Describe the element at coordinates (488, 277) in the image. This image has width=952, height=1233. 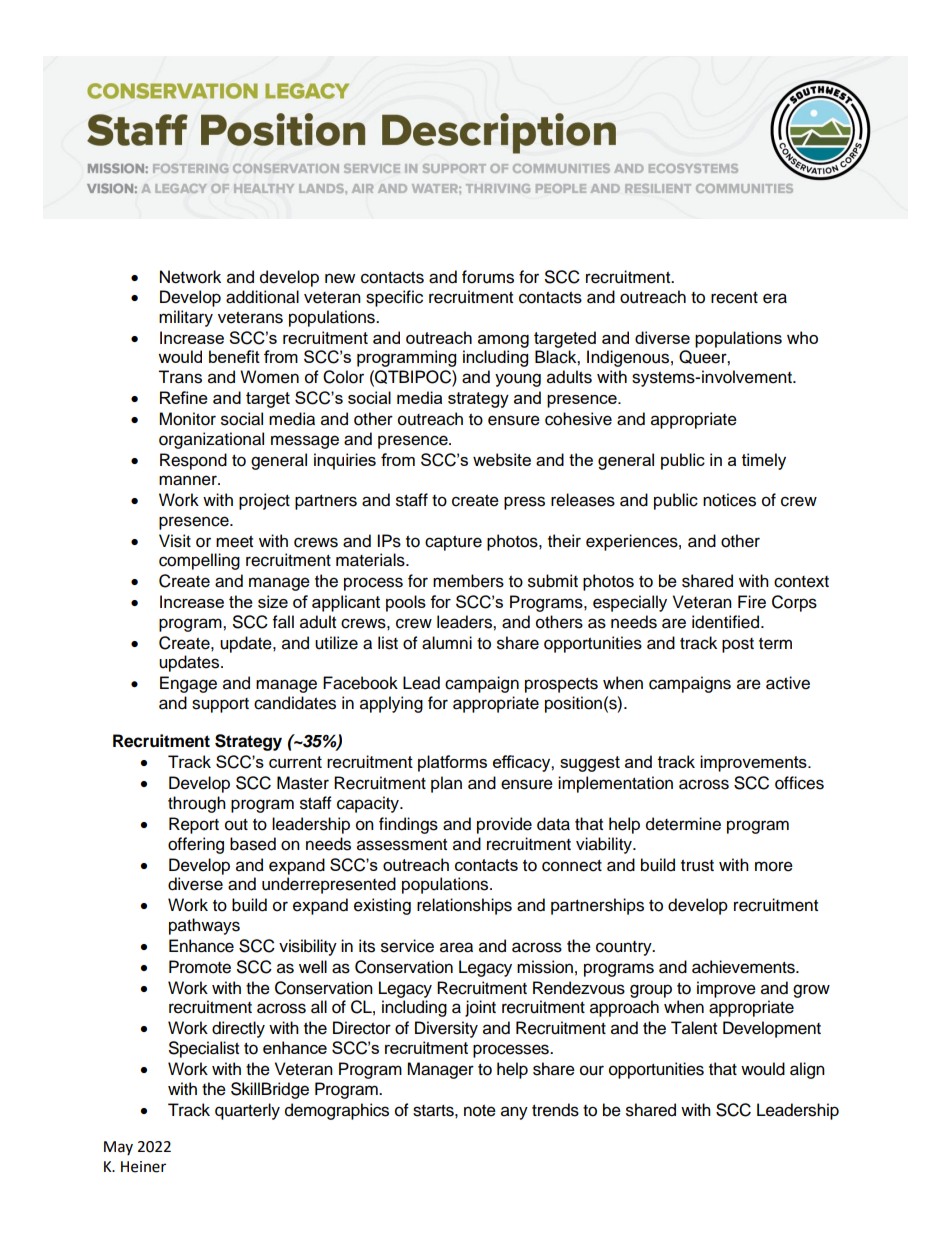
I see `forums` at that location.
